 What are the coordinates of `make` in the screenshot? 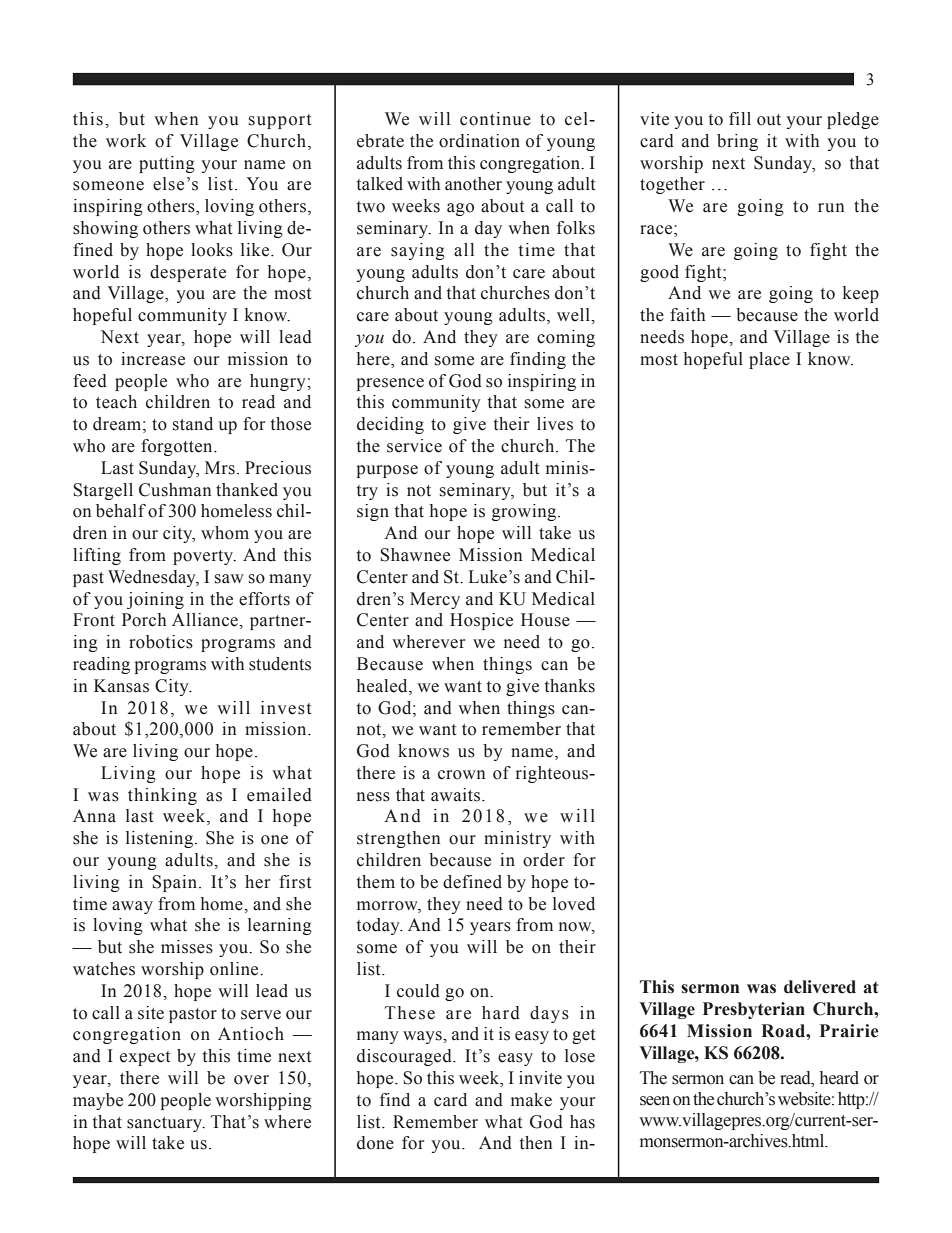 It's located at (531, 1100).
